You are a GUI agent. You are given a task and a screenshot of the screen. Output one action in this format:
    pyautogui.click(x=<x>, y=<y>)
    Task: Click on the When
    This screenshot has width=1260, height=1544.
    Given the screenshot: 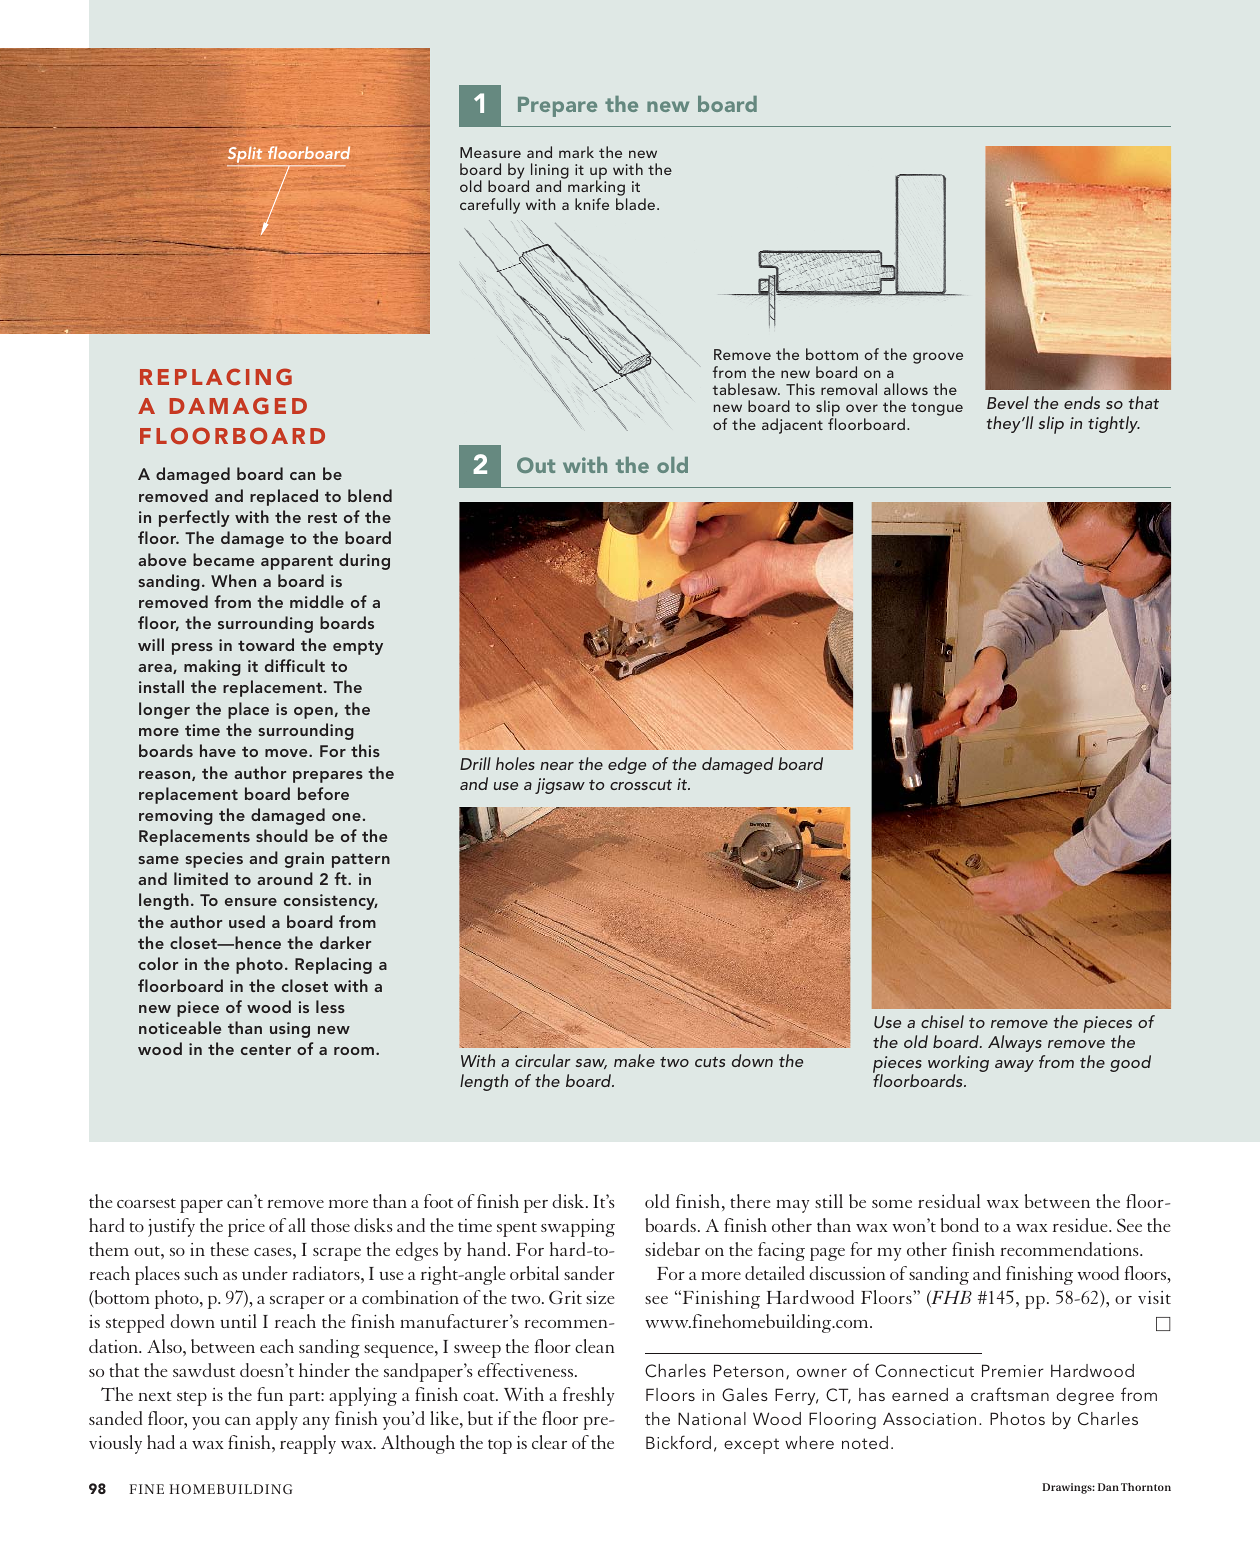 What is the action you would take?
    pyautogui.click(x=233, y=580)
